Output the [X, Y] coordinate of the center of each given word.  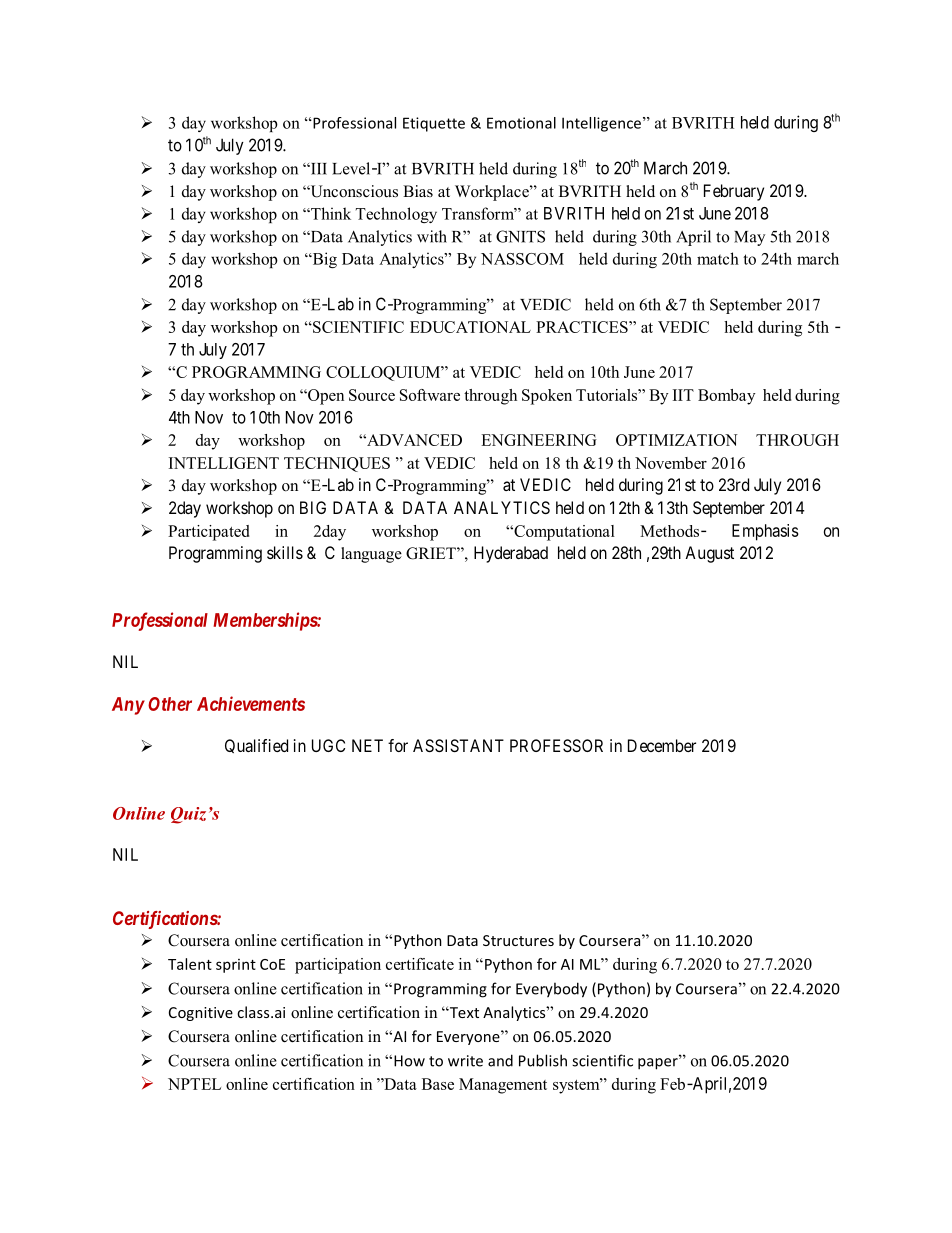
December [662, 745]
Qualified [256, 746]
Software [430, 395]
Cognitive [201, 1014]
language [371, 555]
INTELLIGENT [224, 463]
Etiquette [434, 124]
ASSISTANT [458, 745]
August [709, 554]
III [318, 169]
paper [659, 1063]
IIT [683, 395]
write [465, 1061]
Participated [208, 533]
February [734, 192]
